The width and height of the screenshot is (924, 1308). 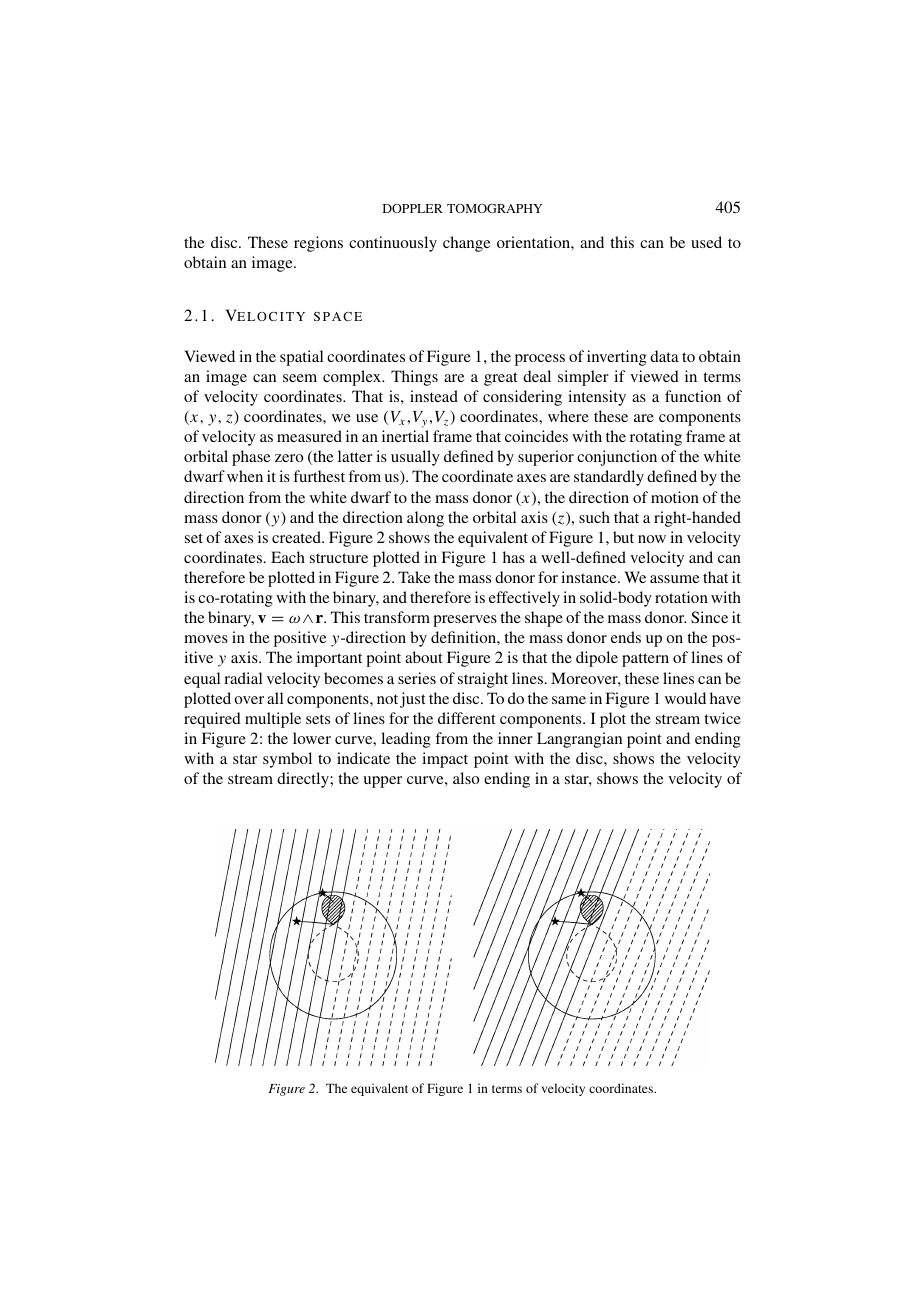 What do you see at coordinates (445, 760) in the screenshot?
I see `impact` at bounding box center [445, 760].
